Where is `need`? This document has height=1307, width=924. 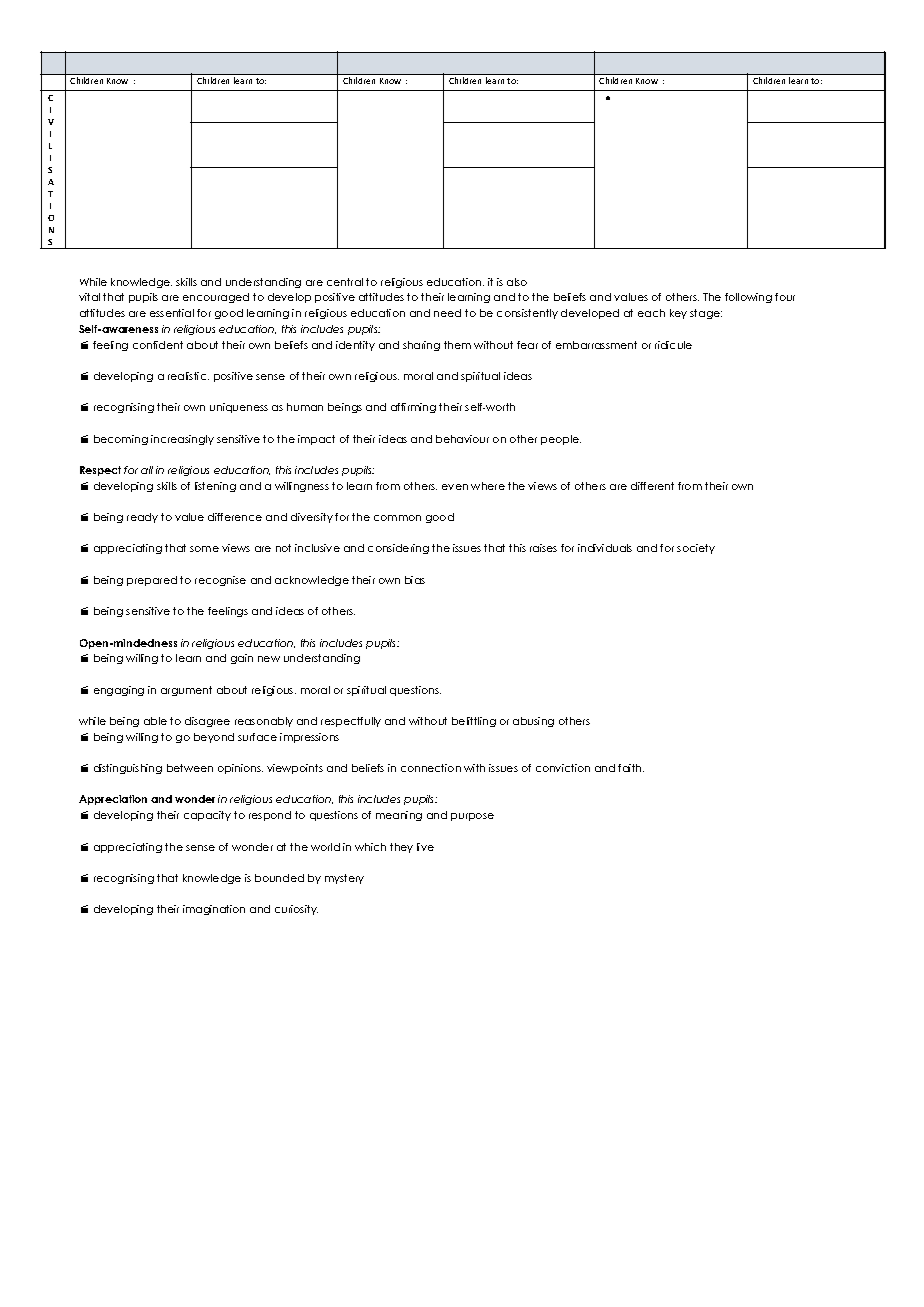 need is located at coordinates (447, 313).
